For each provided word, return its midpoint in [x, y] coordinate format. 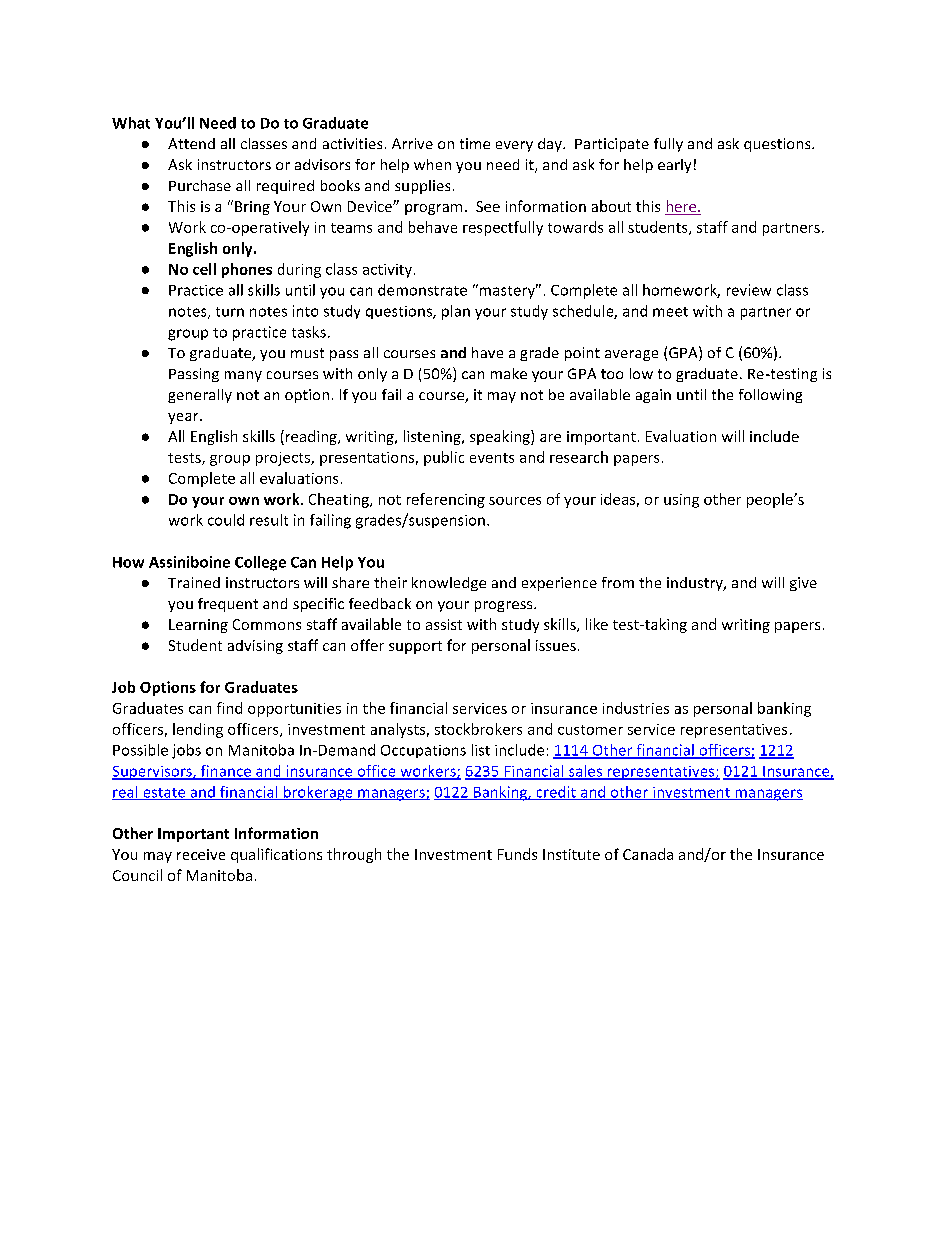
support [415, 647]
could [226, 520]
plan [456, 312]
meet [670, 312]
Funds [517, 854]
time [475, 143]
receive [201, 854]
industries [636, 708]
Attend [191, 143]
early [674, 166]
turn [230, 312]
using [681, 501]
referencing [446, 500]
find [229, 708]
